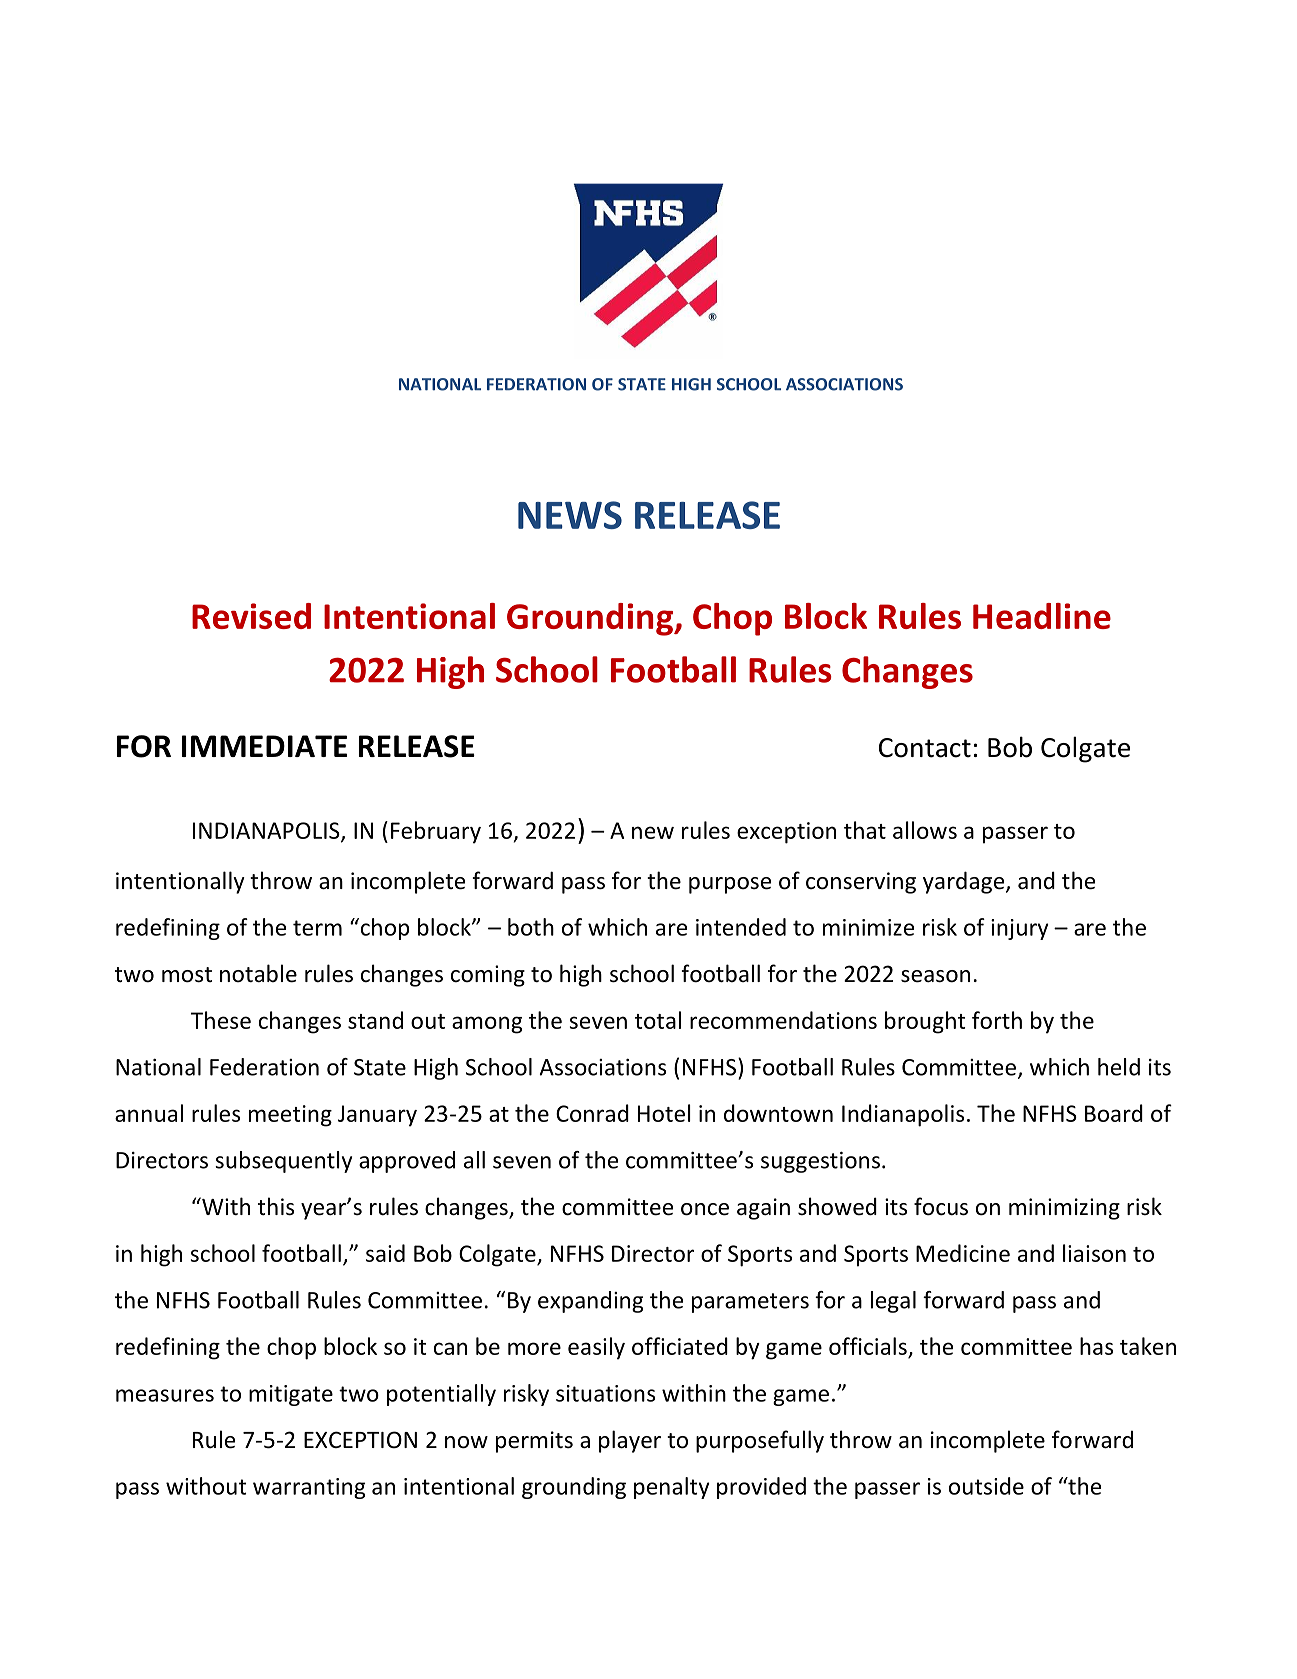  What do you see at coordinates (570, 515) in the image?
I see `NEWS` at bounding box center [570, 515].
